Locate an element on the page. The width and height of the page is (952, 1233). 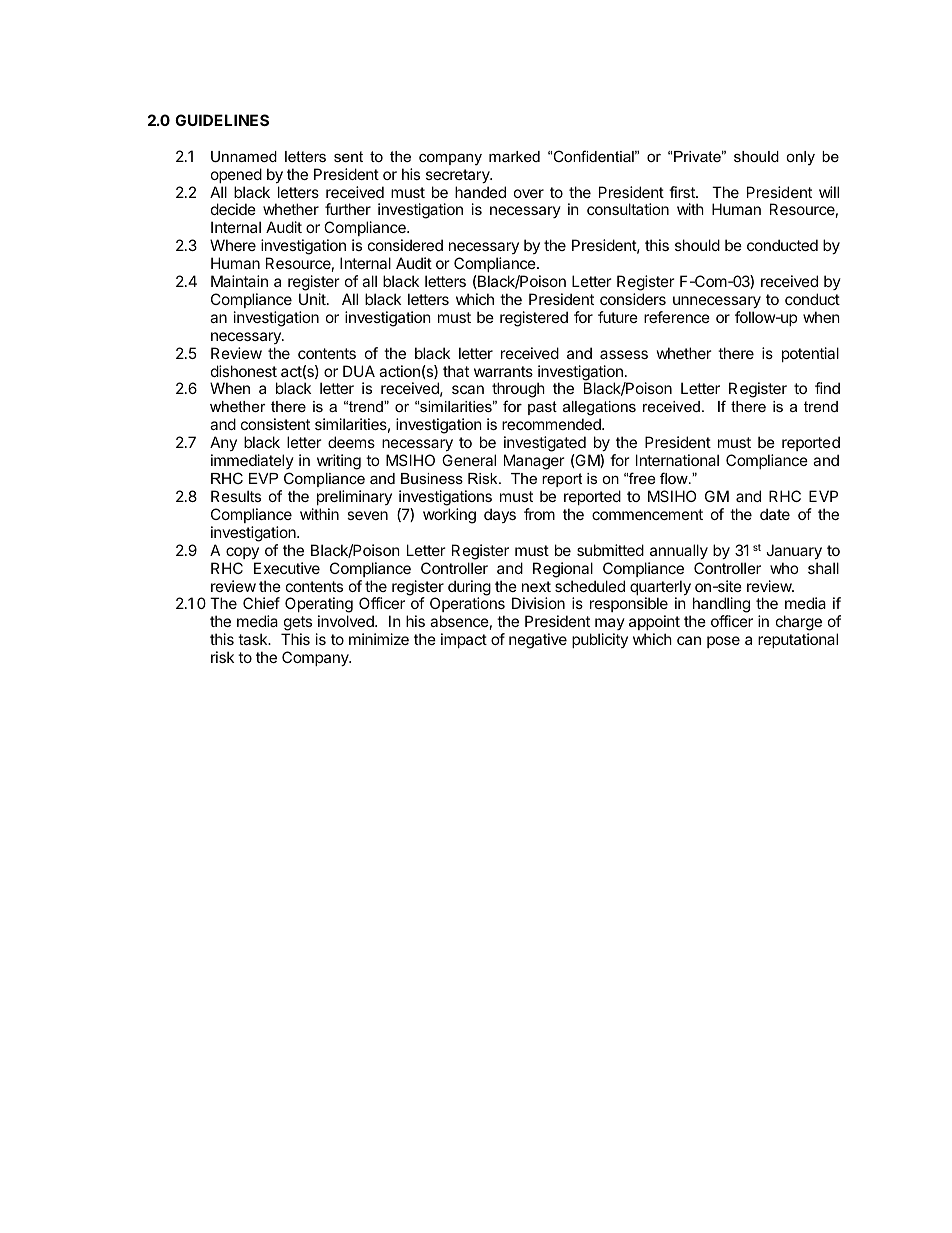
date is located at coordinates (775, 514).
